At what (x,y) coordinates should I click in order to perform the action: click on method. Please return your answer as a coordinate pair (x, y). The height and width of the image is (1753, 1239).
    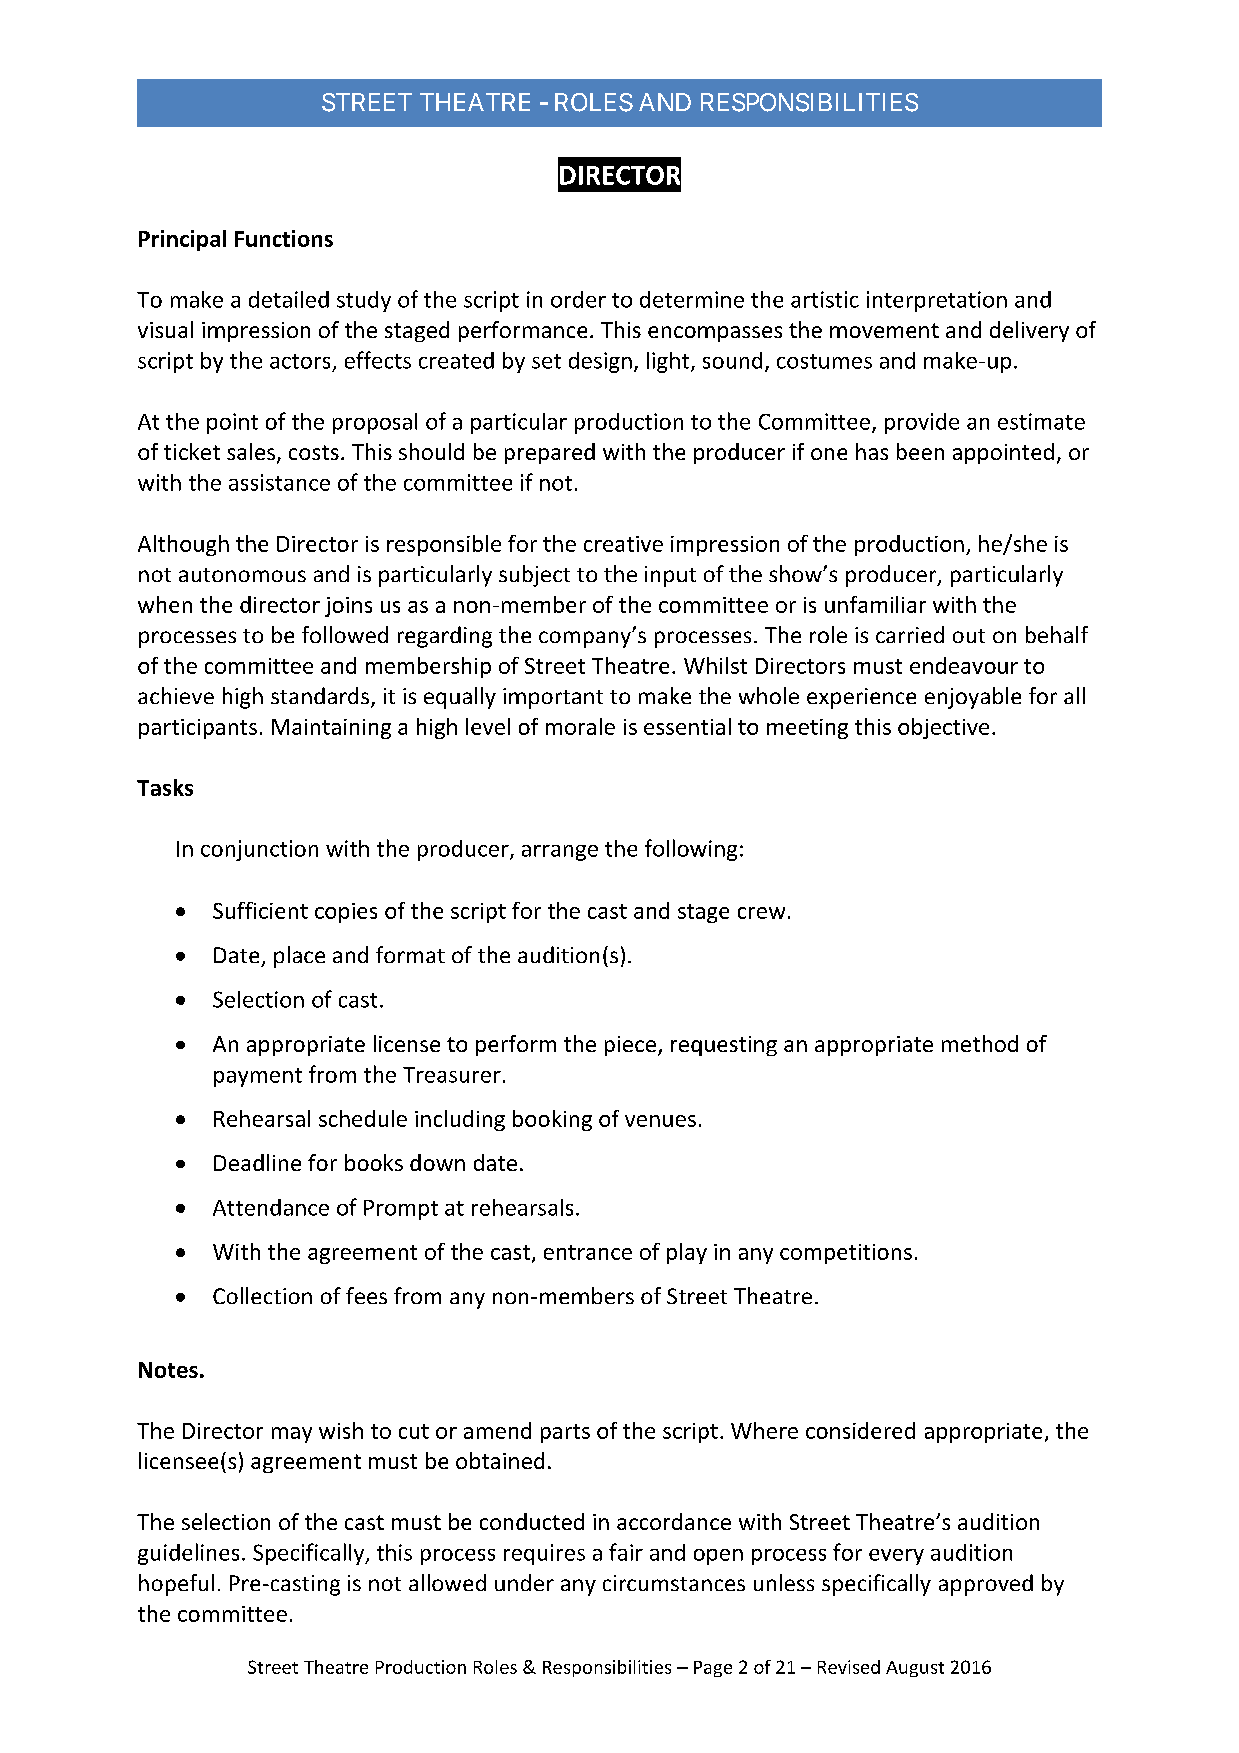
    Looking at the image, I should click on (980, 1043).
